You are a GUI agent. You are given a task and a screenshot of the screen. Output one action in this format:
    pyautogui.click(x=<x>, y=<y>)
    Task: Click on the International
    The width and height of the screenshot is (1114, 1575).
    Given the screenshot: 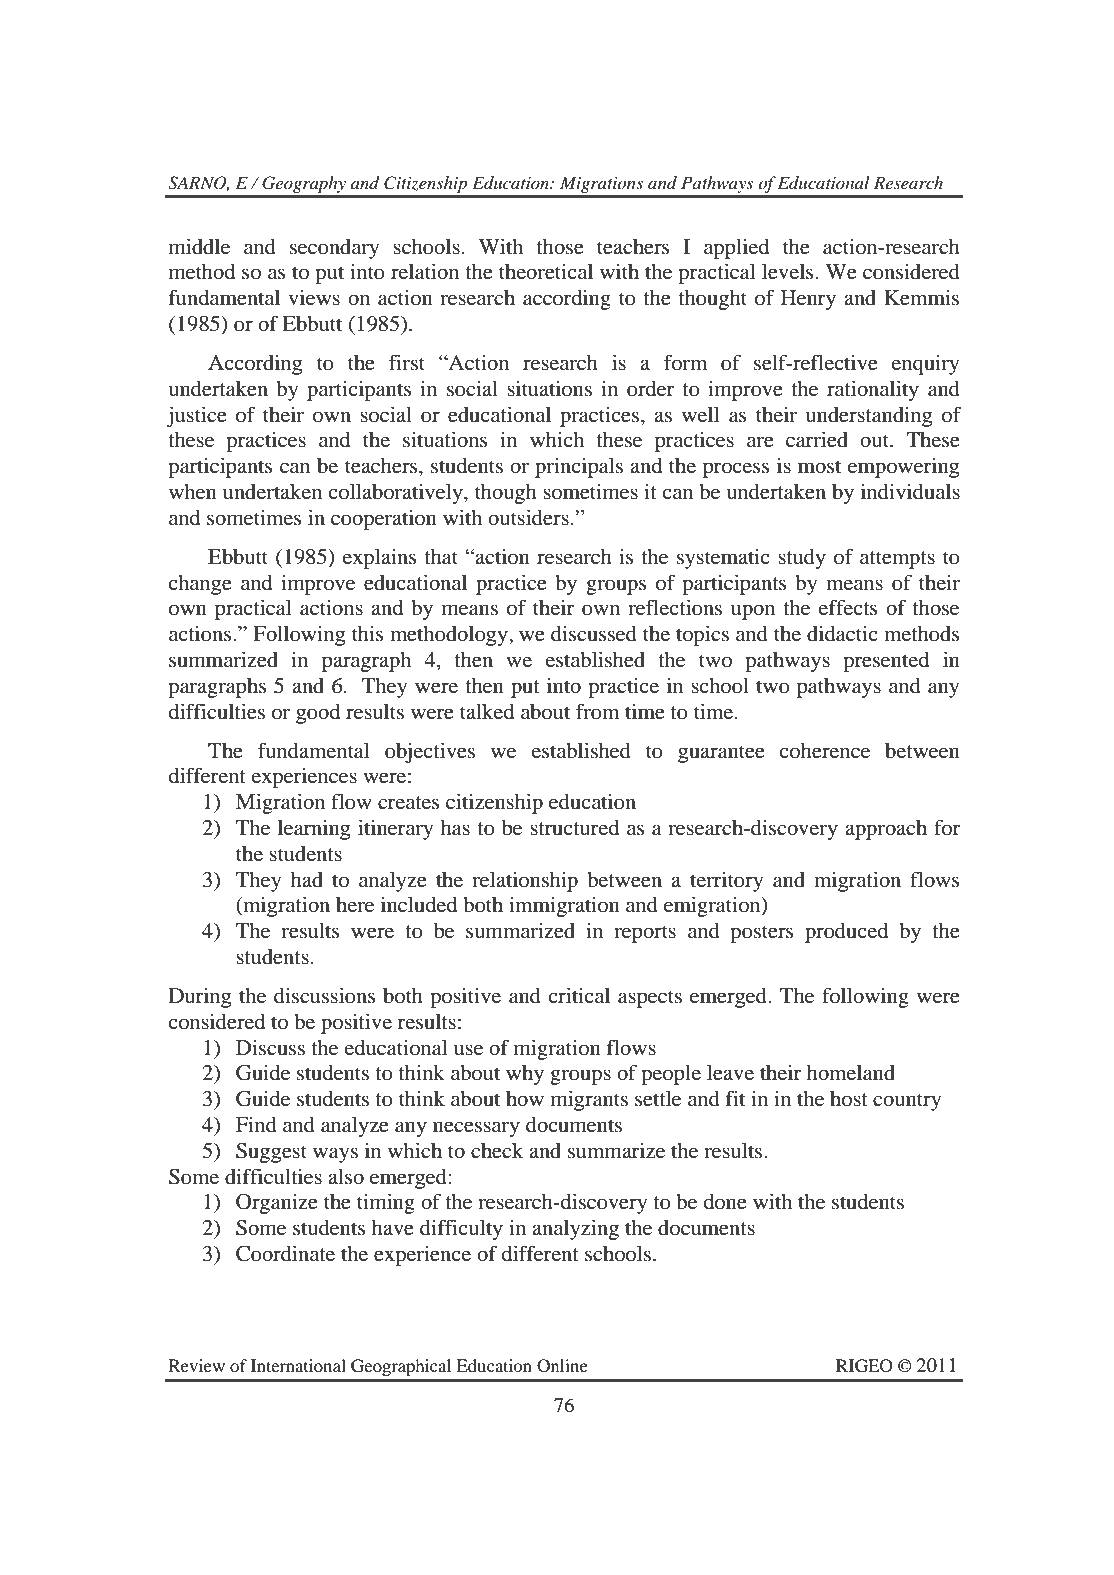 What is the action you would take?
    pyautogui.click(x=298, y=1365)
